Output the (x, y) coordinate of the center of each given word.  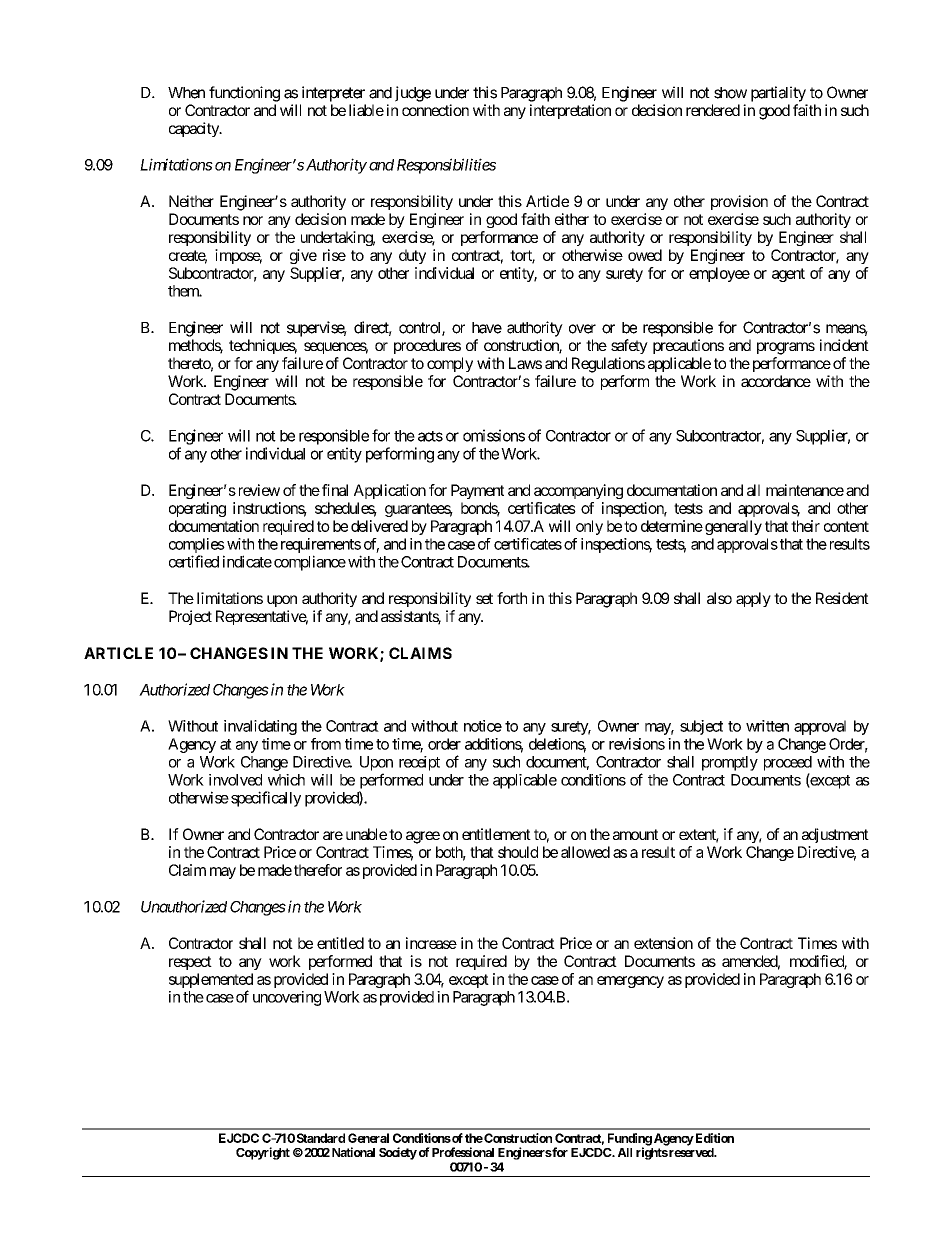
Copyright (263, 1153)
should (518, 852)
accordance (776, 381)
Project (190, 617)
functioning (244, 94)
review (257, 490)
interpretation (570, 111)
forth (512, 598)
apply (753, 599)
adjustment (835, 835)
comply (450, 364)
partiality (778, 94)
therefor (318, 870)
